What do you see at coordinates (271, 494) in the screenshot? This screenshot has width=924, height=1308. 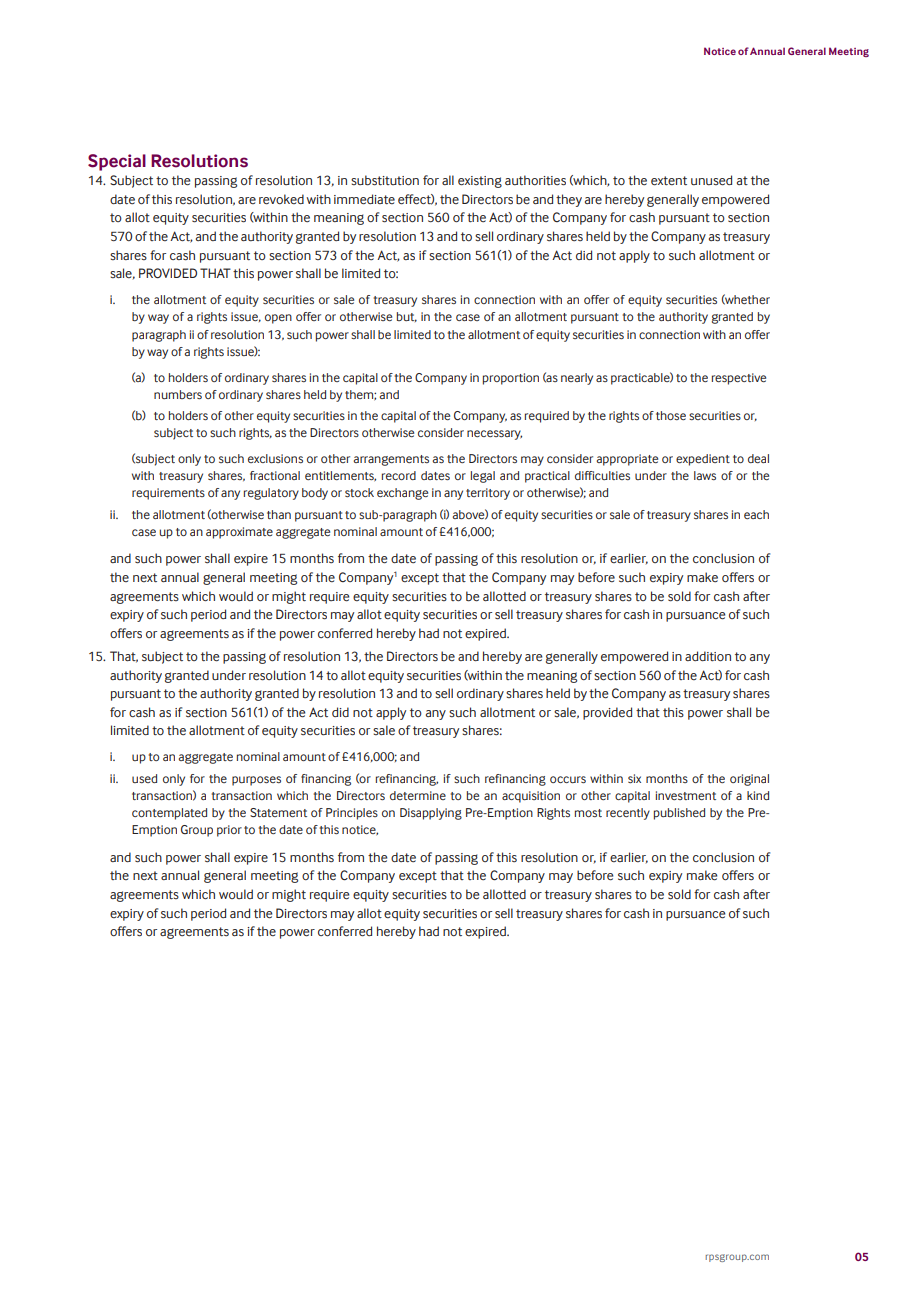 I see `regulatory` at bounding box center [271, 494].
